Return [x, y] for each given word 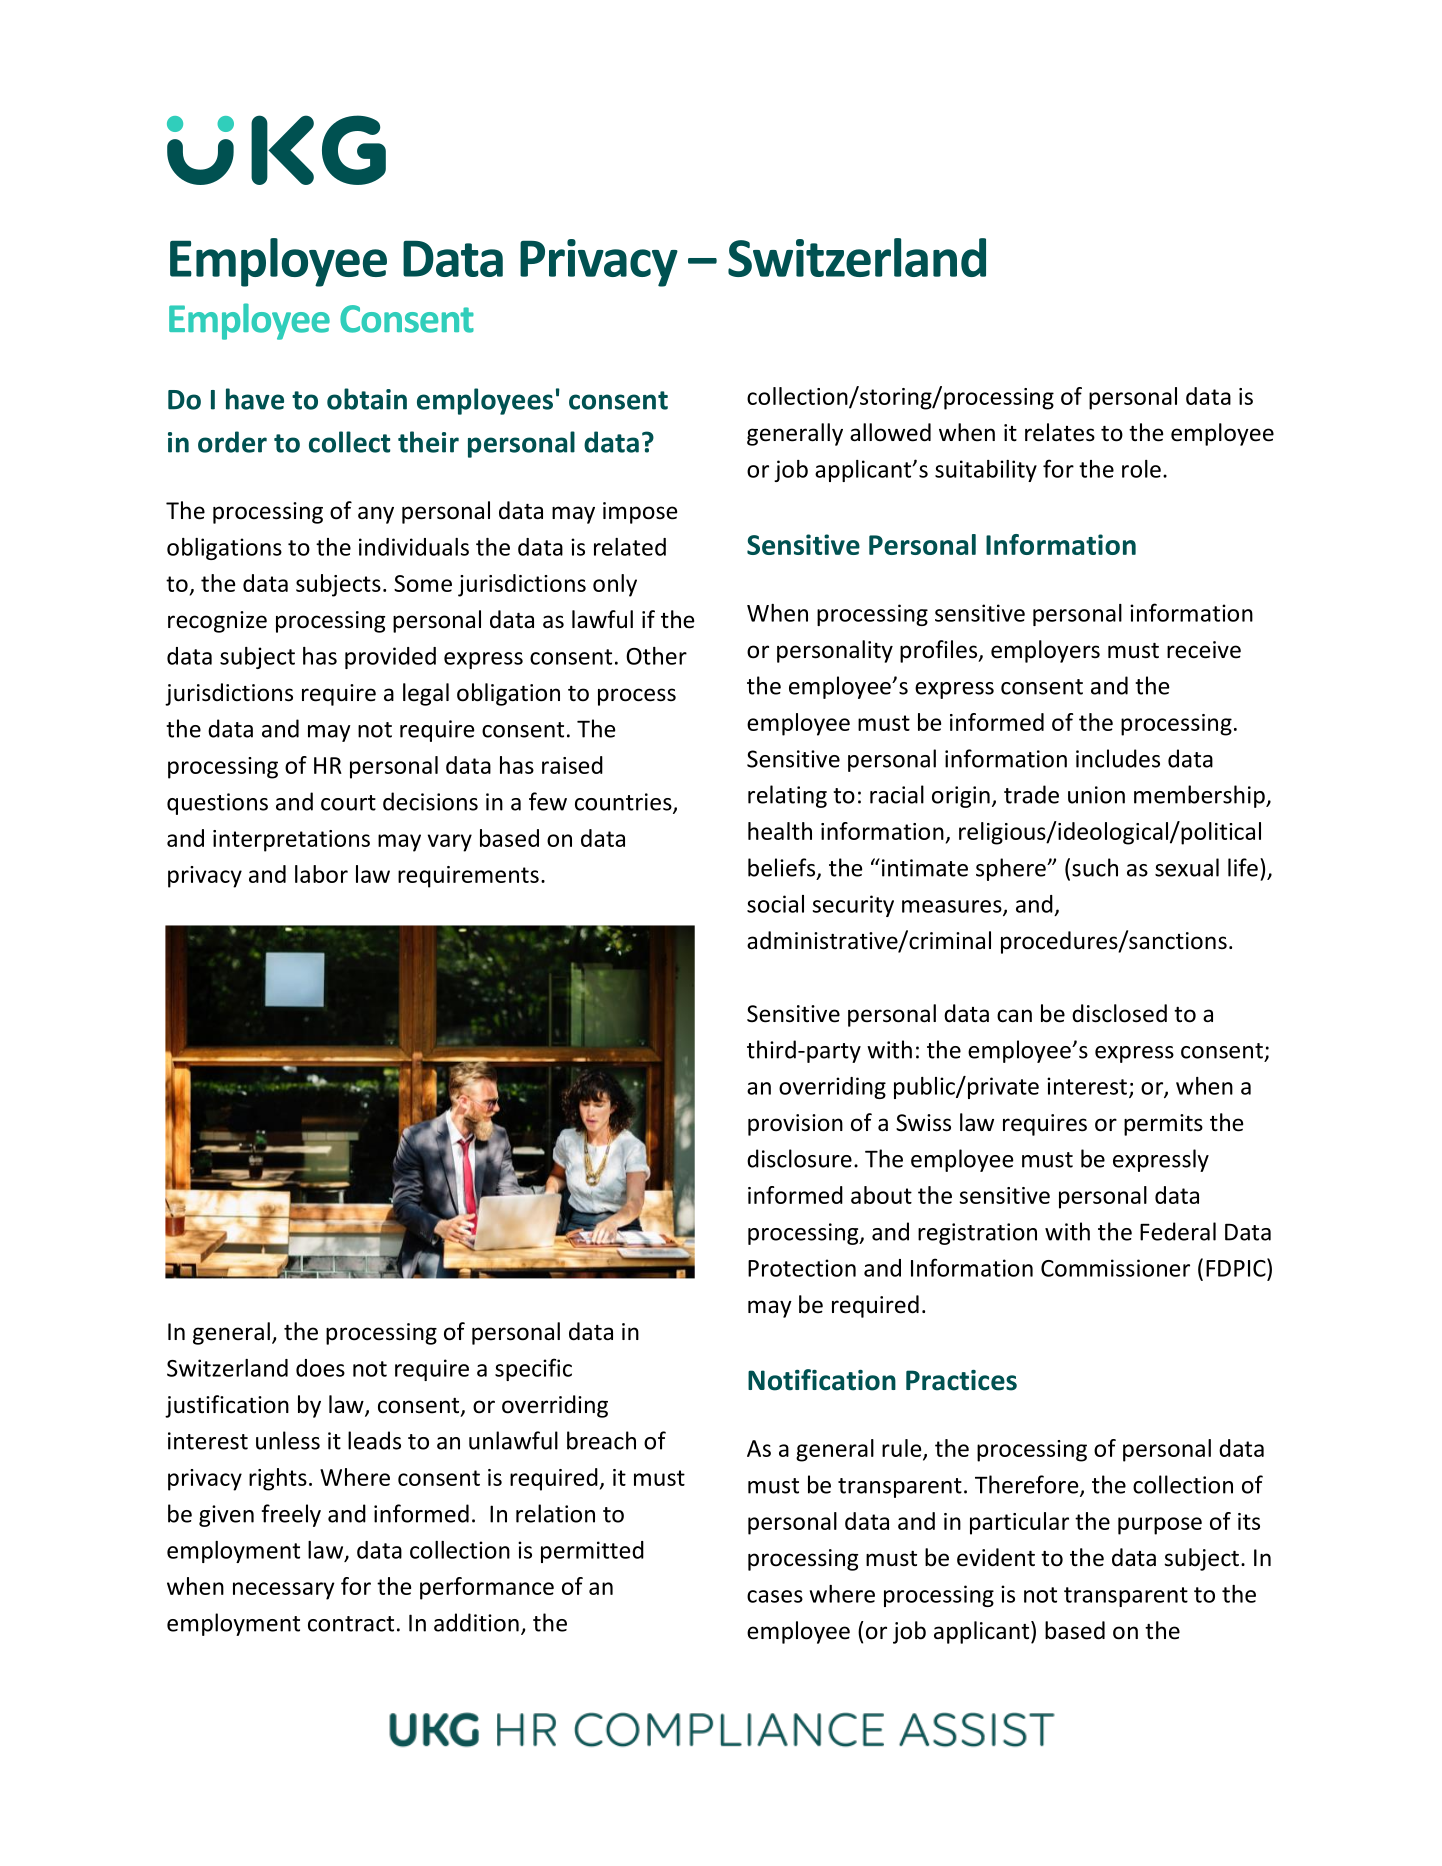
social [775, 904]
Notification [822, 1380]
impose [640, 513]
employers [1045, 651]
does [320, 1368]
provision [795, 1125]
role [1141, 469]
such [1095, 867]
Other [656, 656]
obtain [367, 399]
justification [227, 1406]
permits [1163, 1125]
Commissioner [1115, 1268]
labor [321, 874]
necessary [284, 1591]
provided [390, 658]
